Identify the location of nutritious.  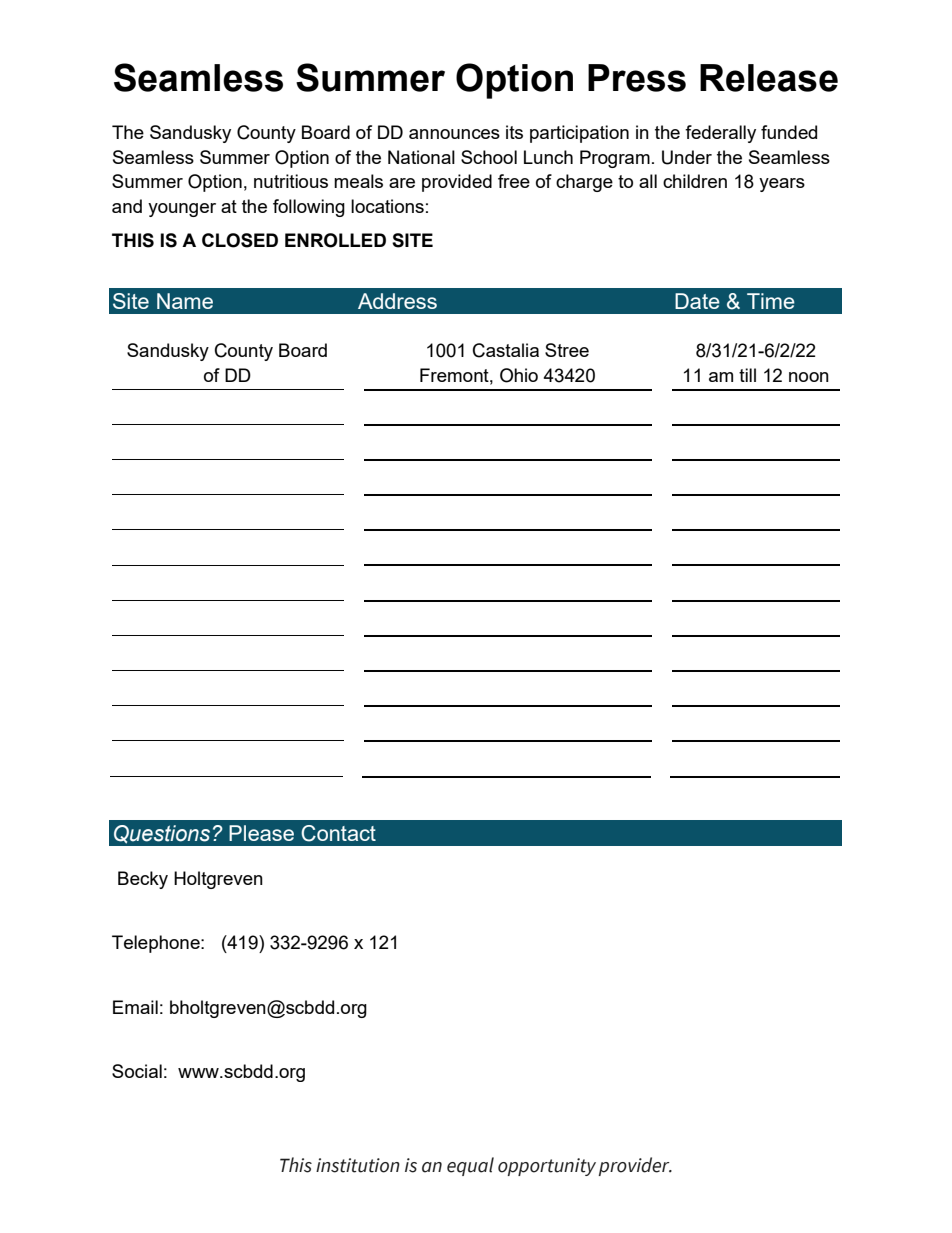
(291, 181).
